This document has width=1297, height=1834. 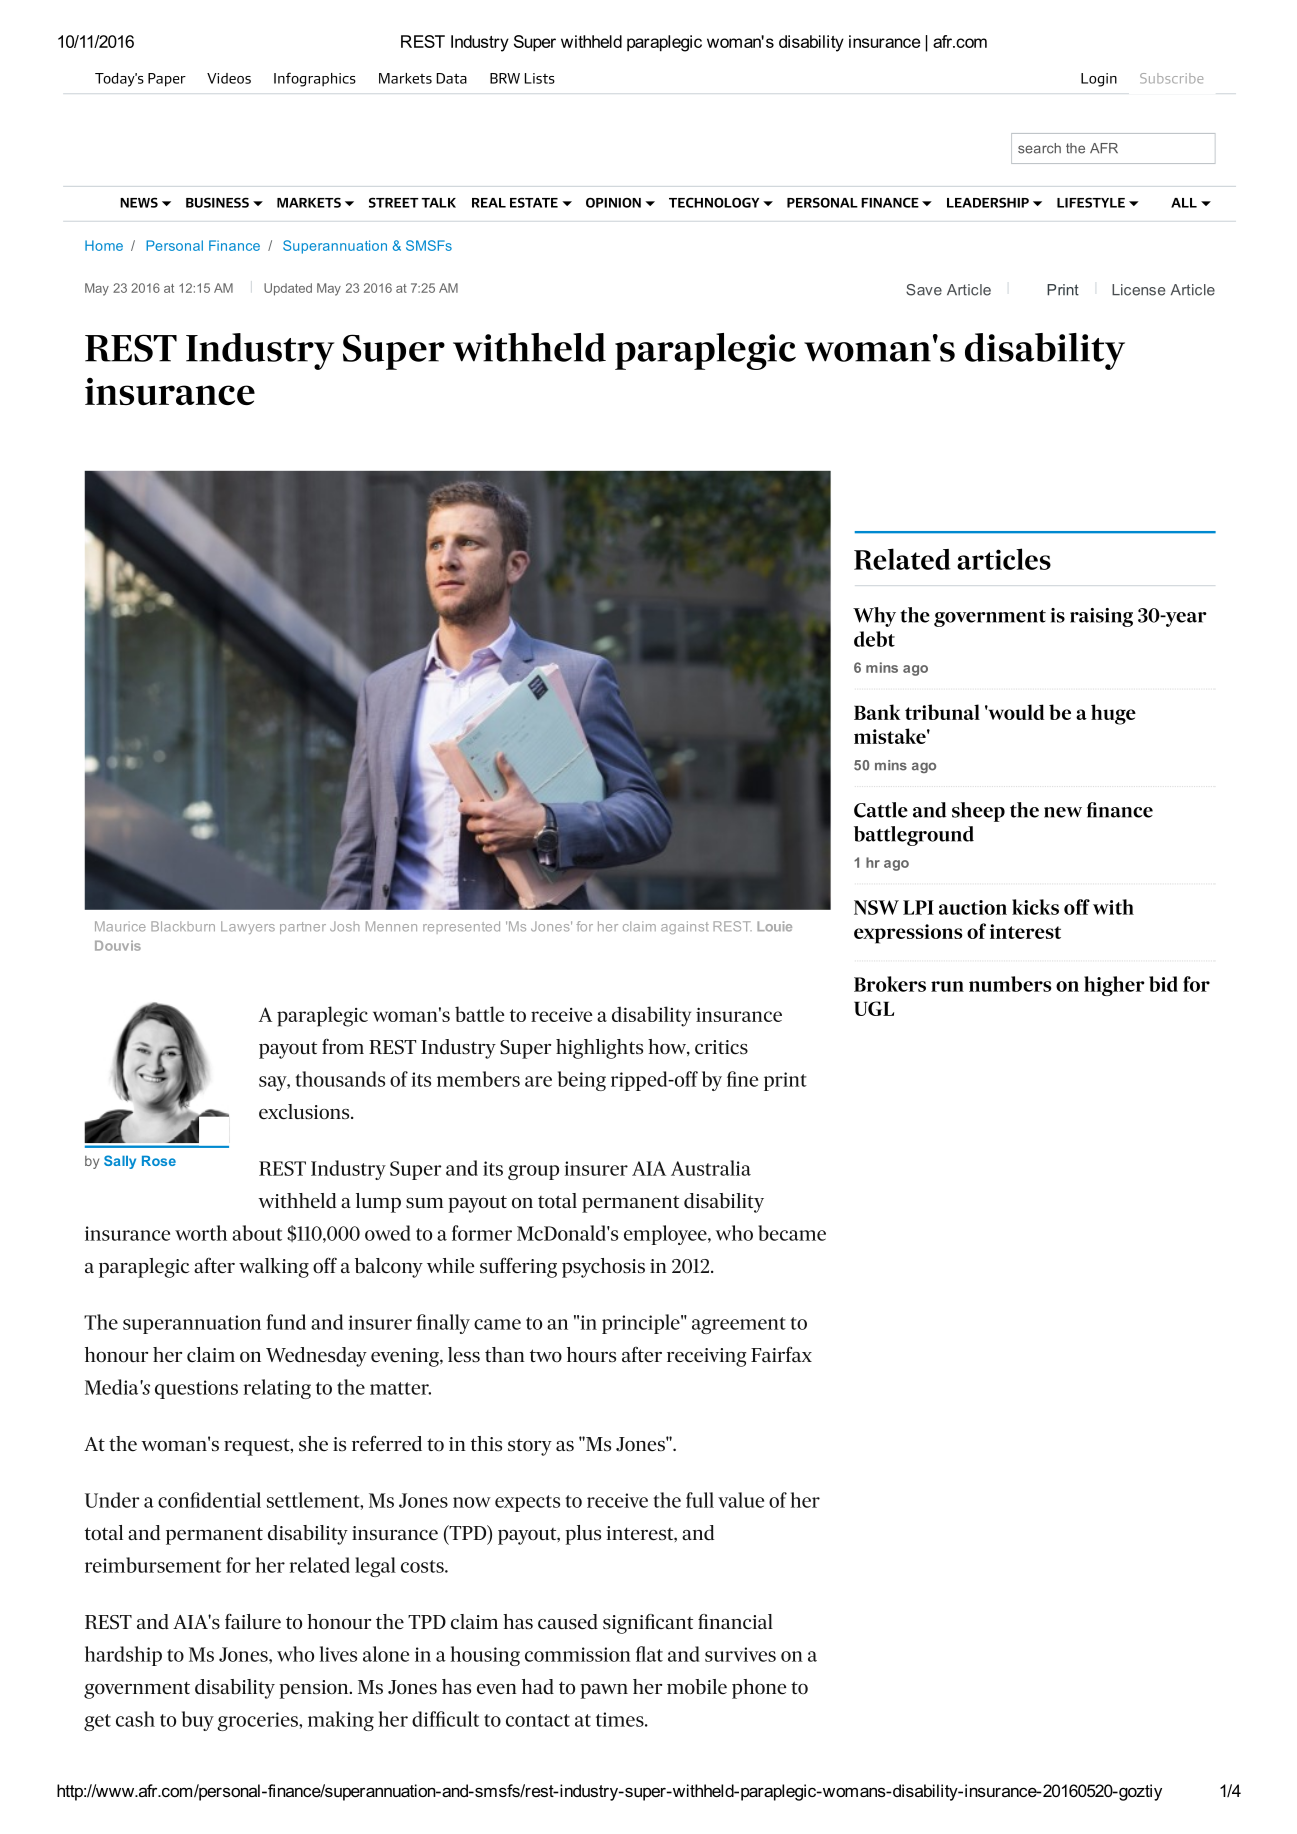 What do you see at coordinates (781, 1354) in the document?
I see `Fairfax` at bounding box center [781, 1354].
